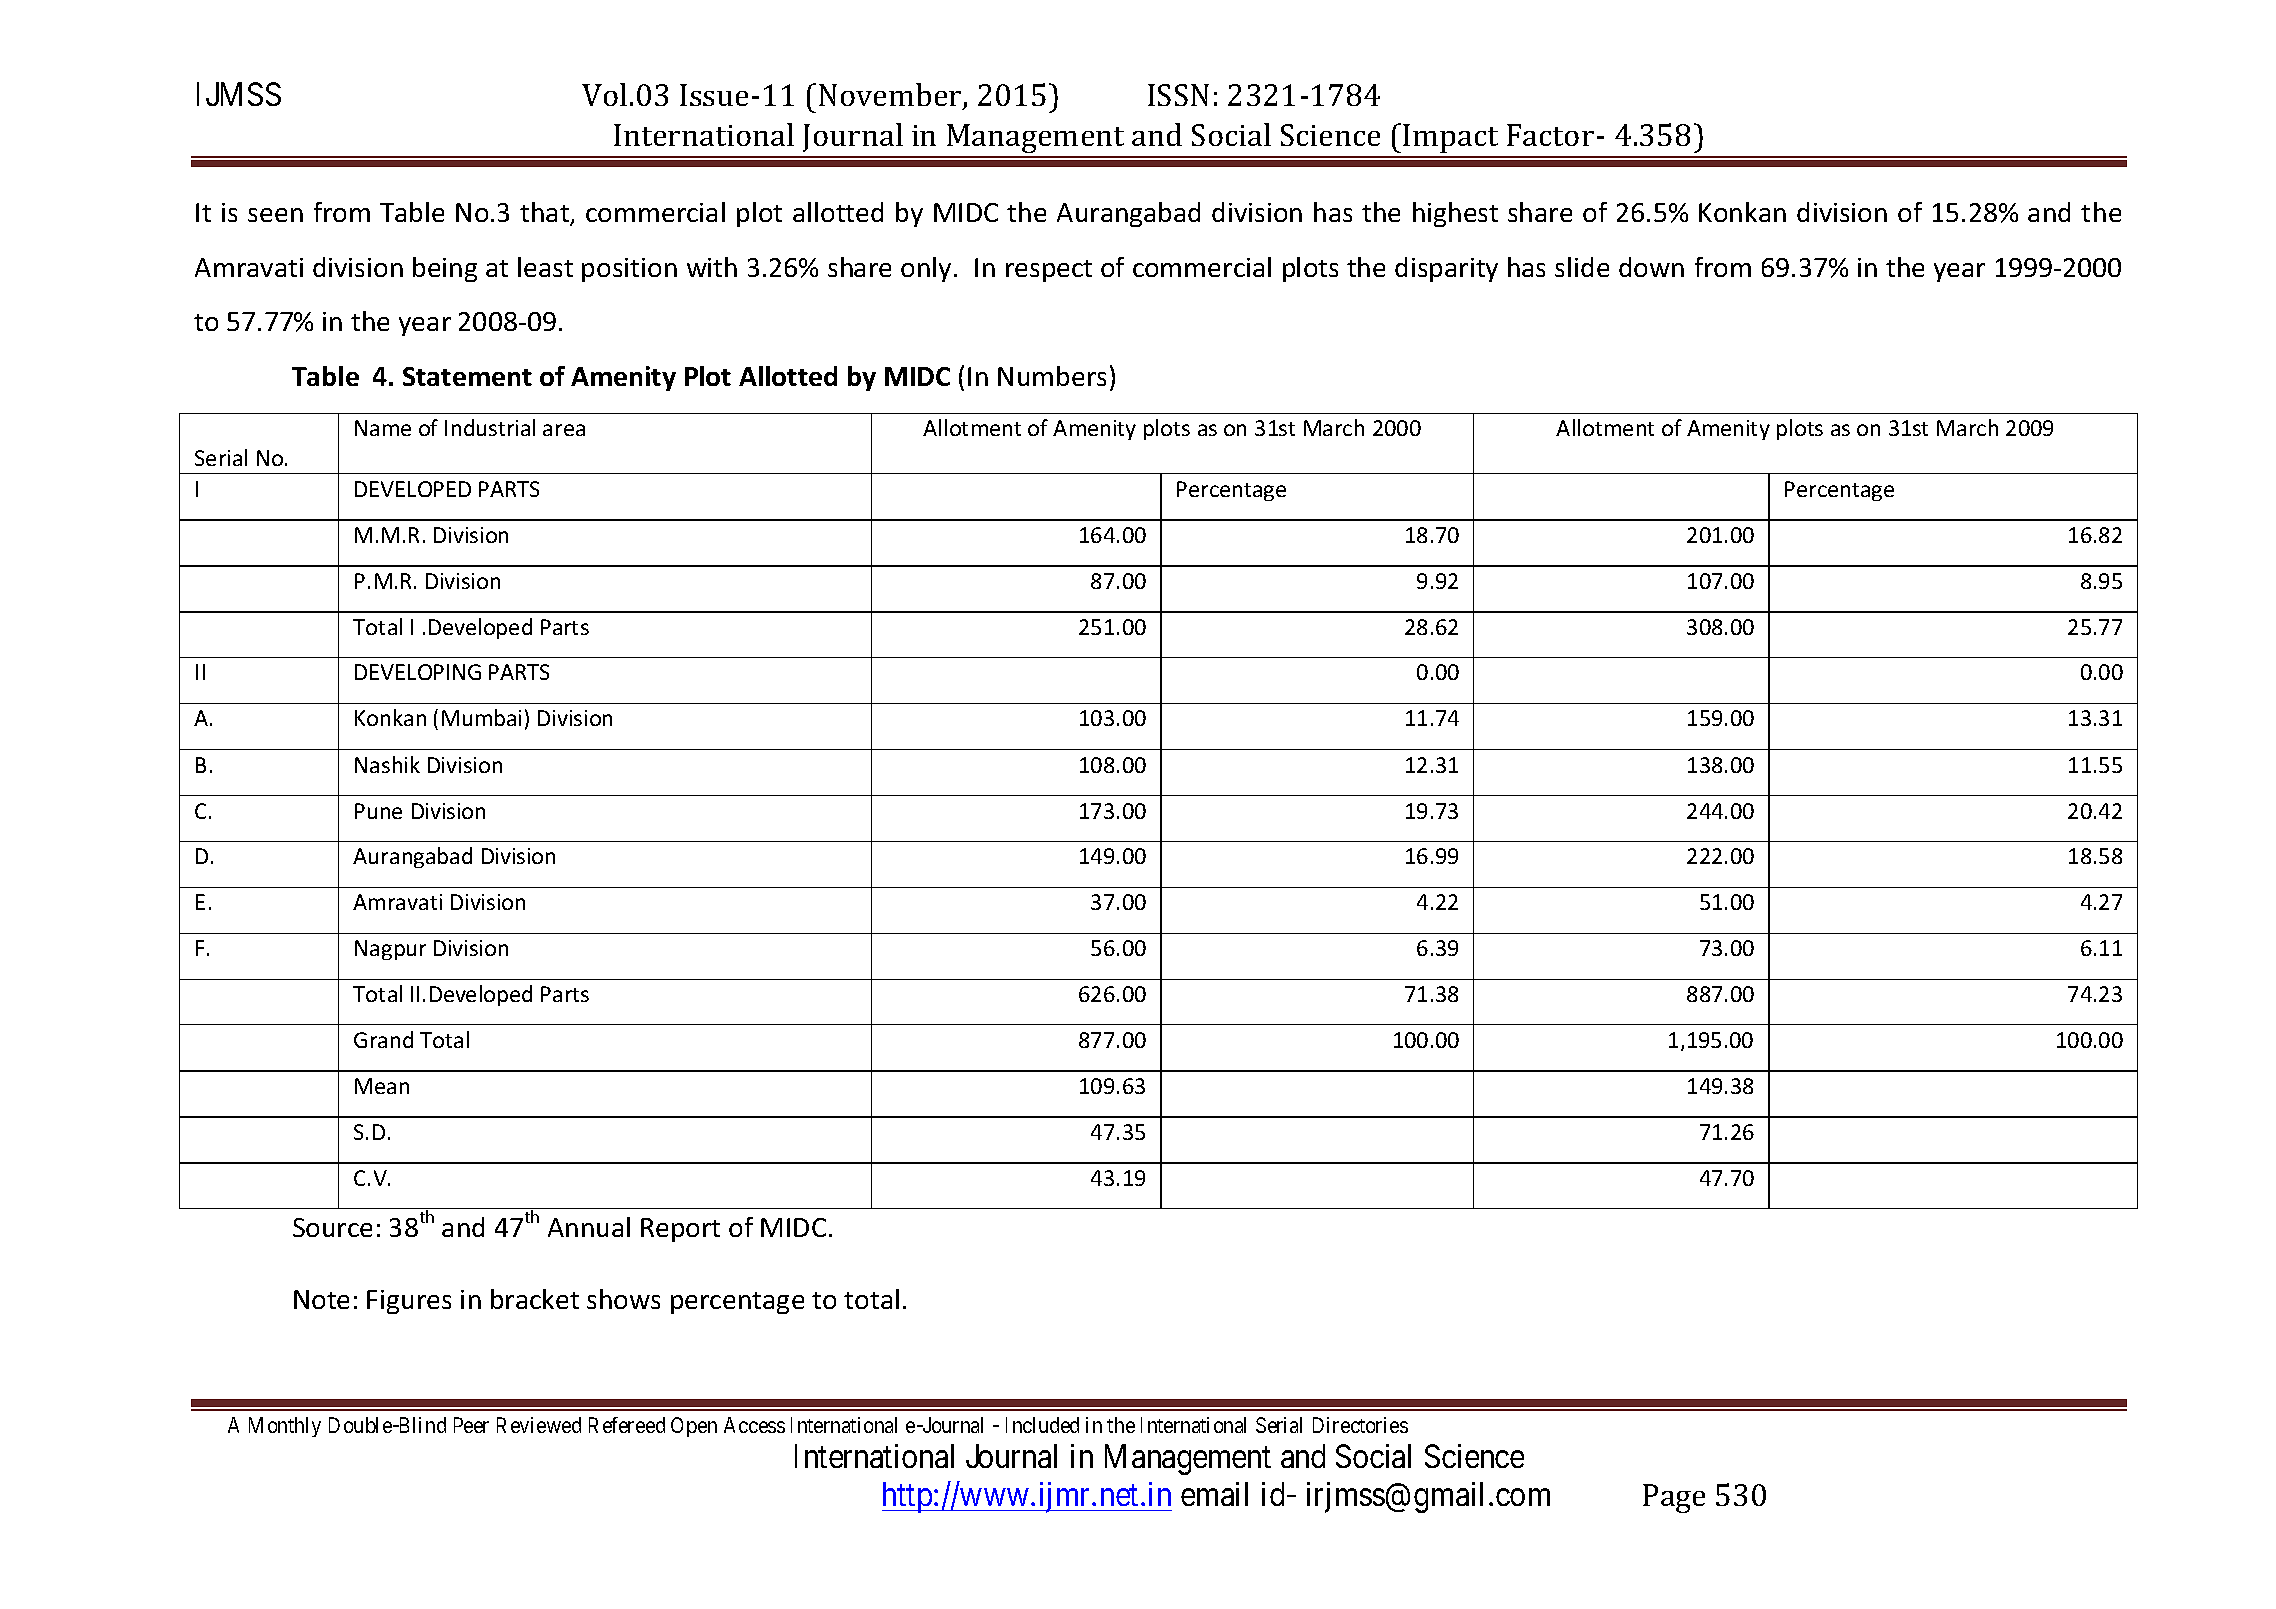 The height and width of the image is (1609, 2276). Describe the element at coordinates (378, 811) in the image. I see `Pune` at that location.
